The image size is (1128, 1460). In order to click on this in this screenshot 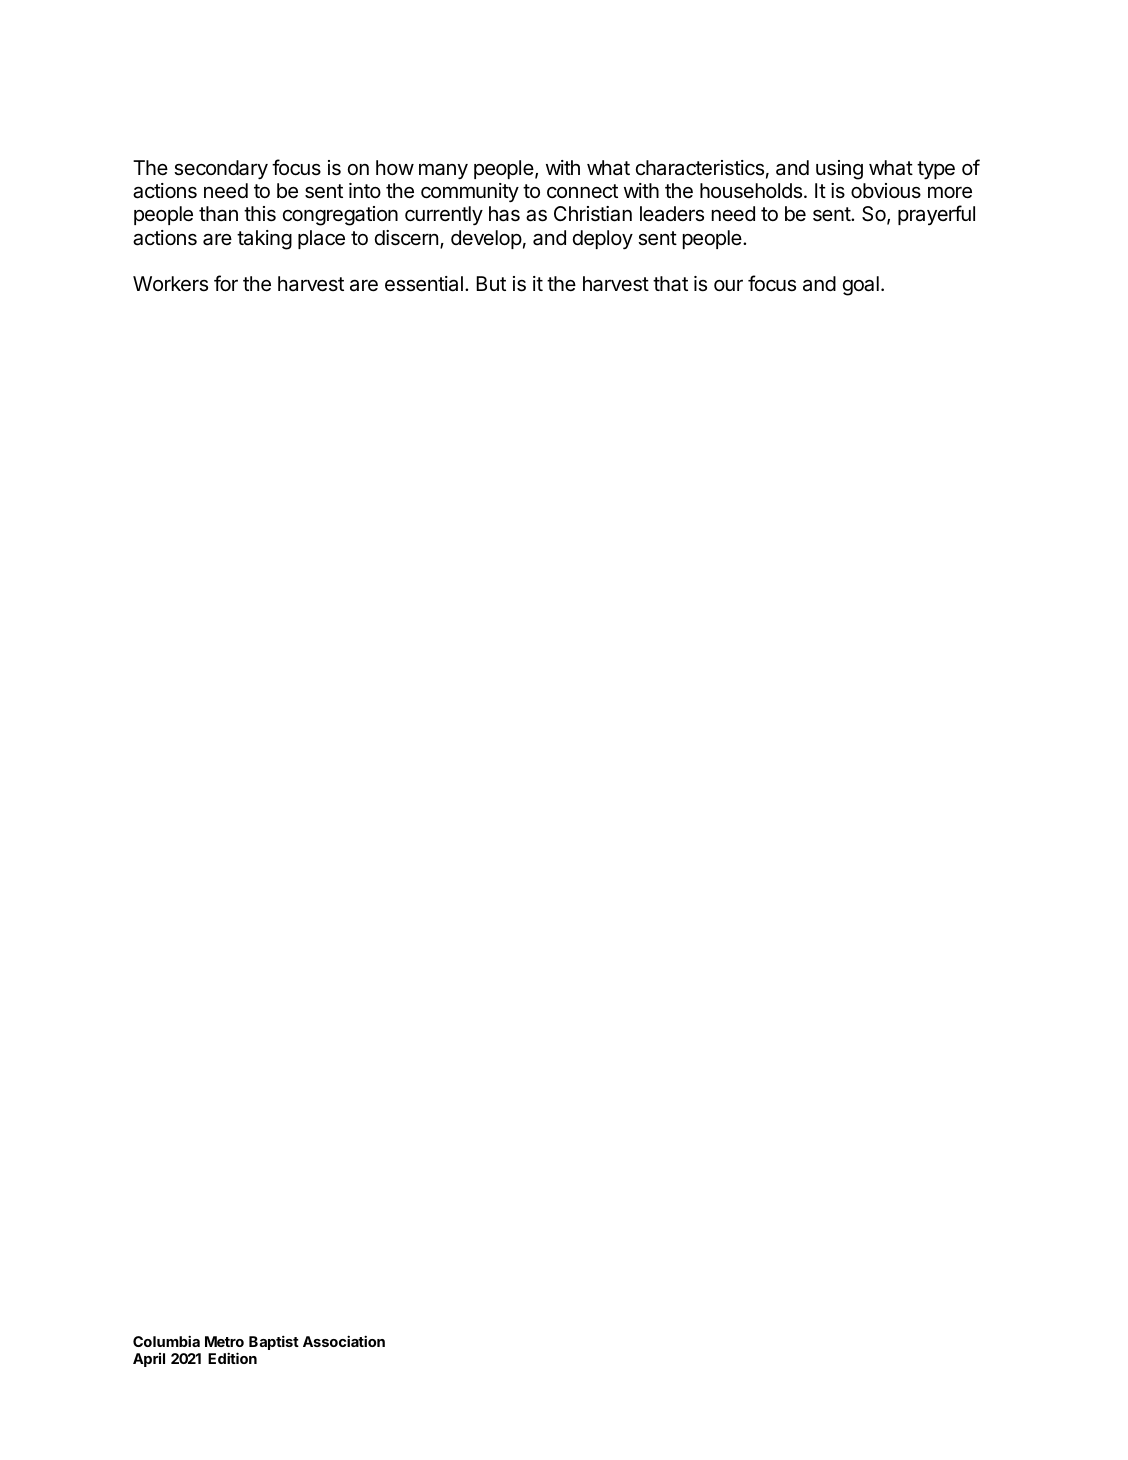, I will do `click(260, 214)`.
